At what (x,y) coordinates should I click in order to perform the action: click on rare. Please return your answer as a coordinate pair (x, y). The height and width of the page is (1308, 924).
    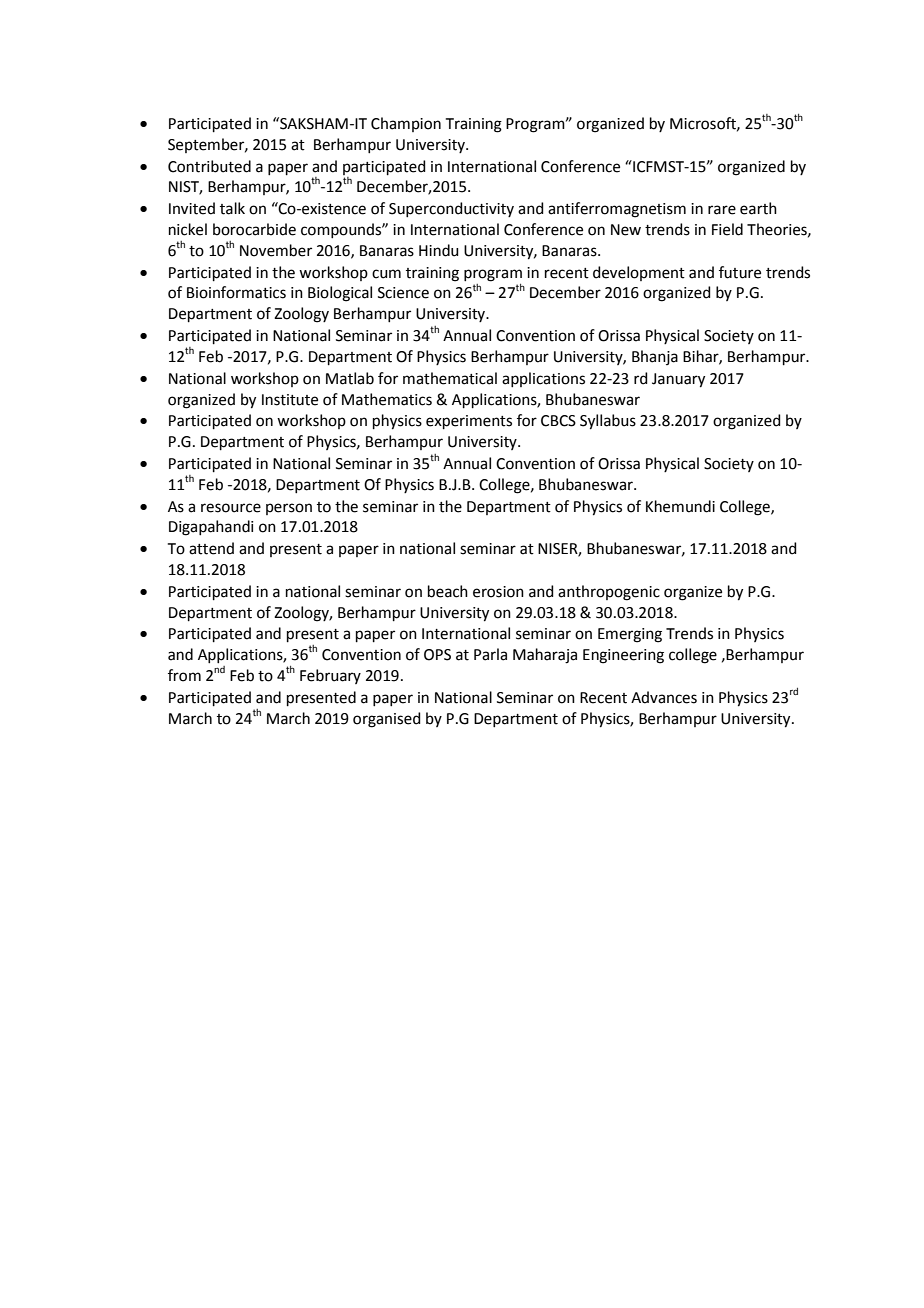
    Looking at the image, I should click on (722, 210).
